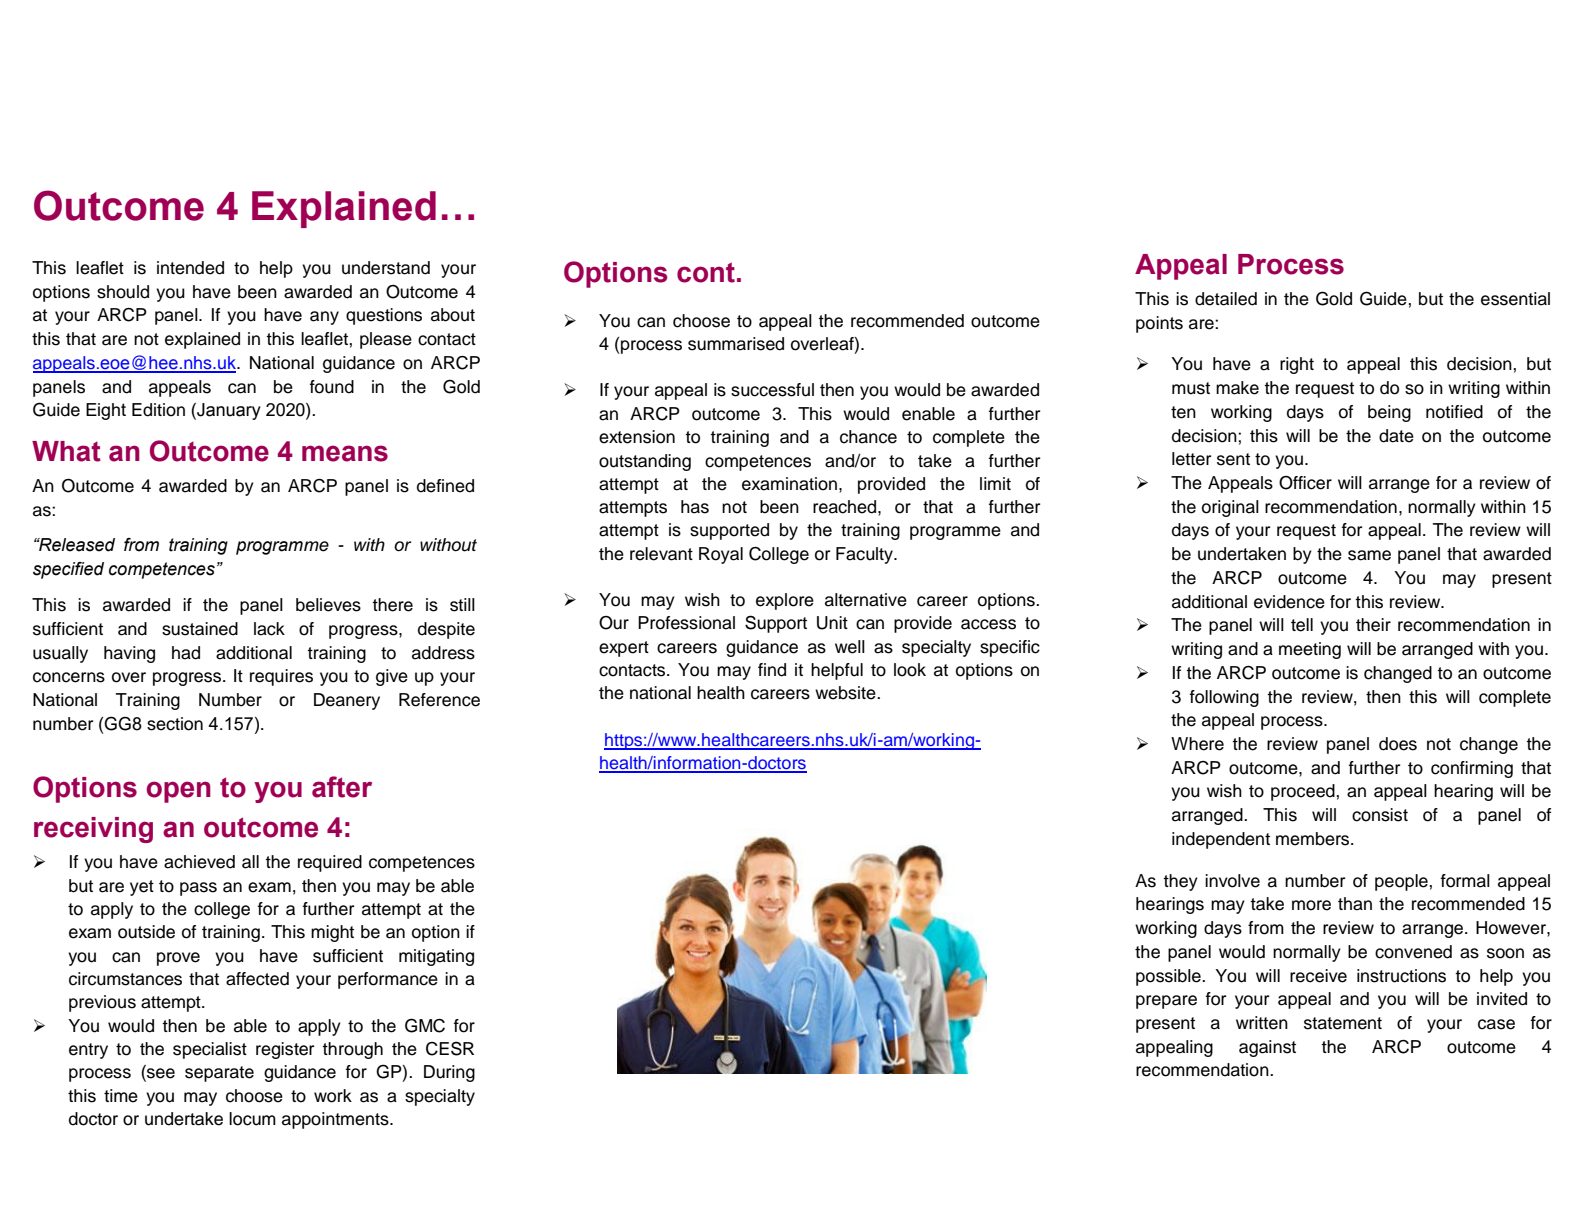  Describe the element at coordinates (846, 507) in the document. I see `reached` at that location.
